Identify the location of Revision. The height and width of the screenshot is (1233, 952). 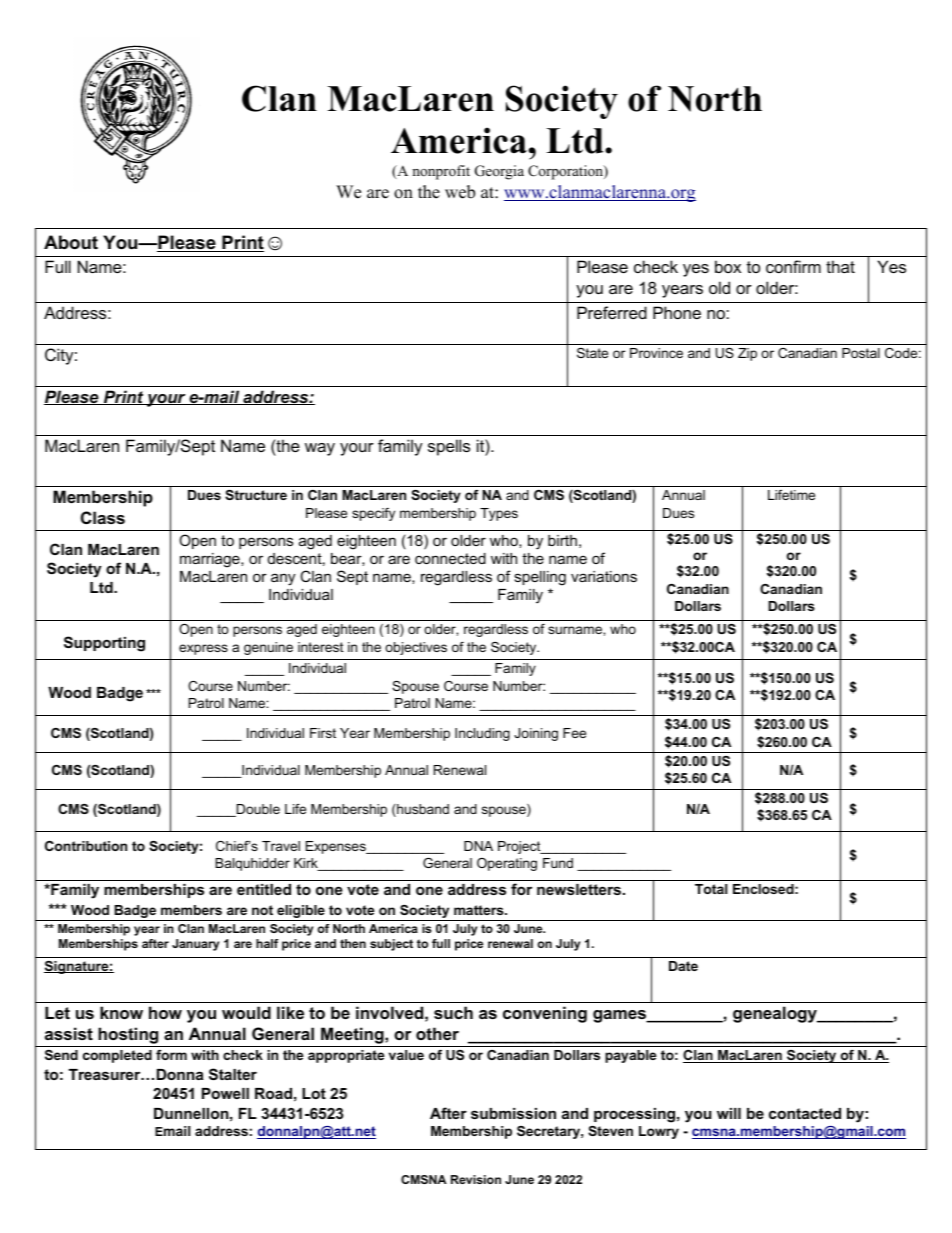
(476, 1179).
